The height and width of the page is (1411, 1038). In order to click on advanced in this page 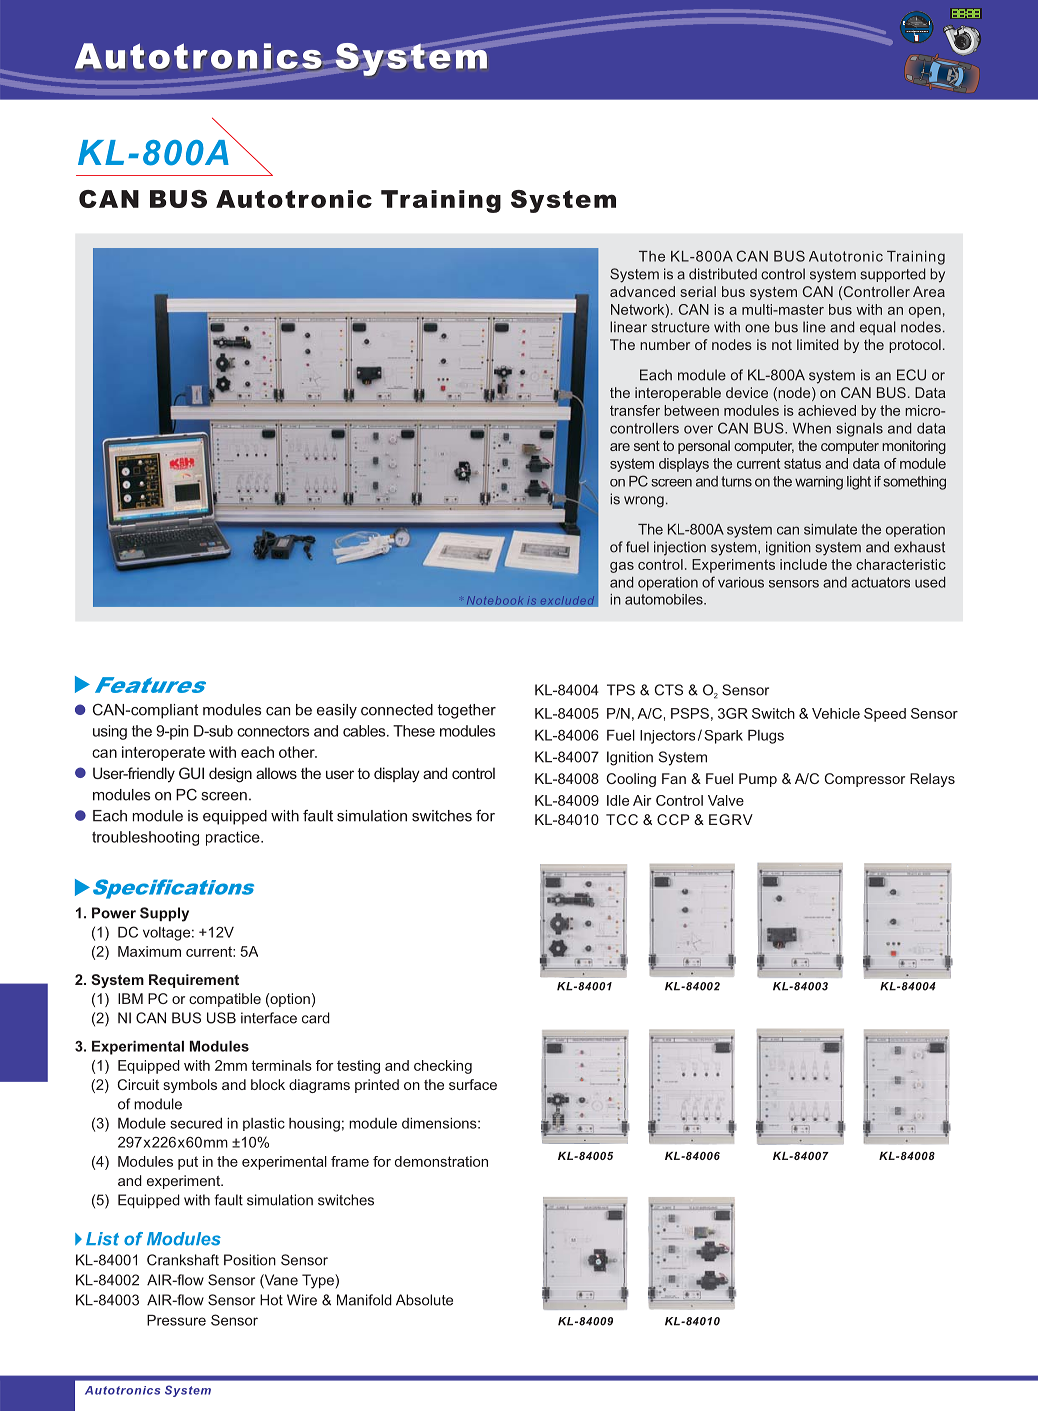, I will do `click(642, 291)`.
